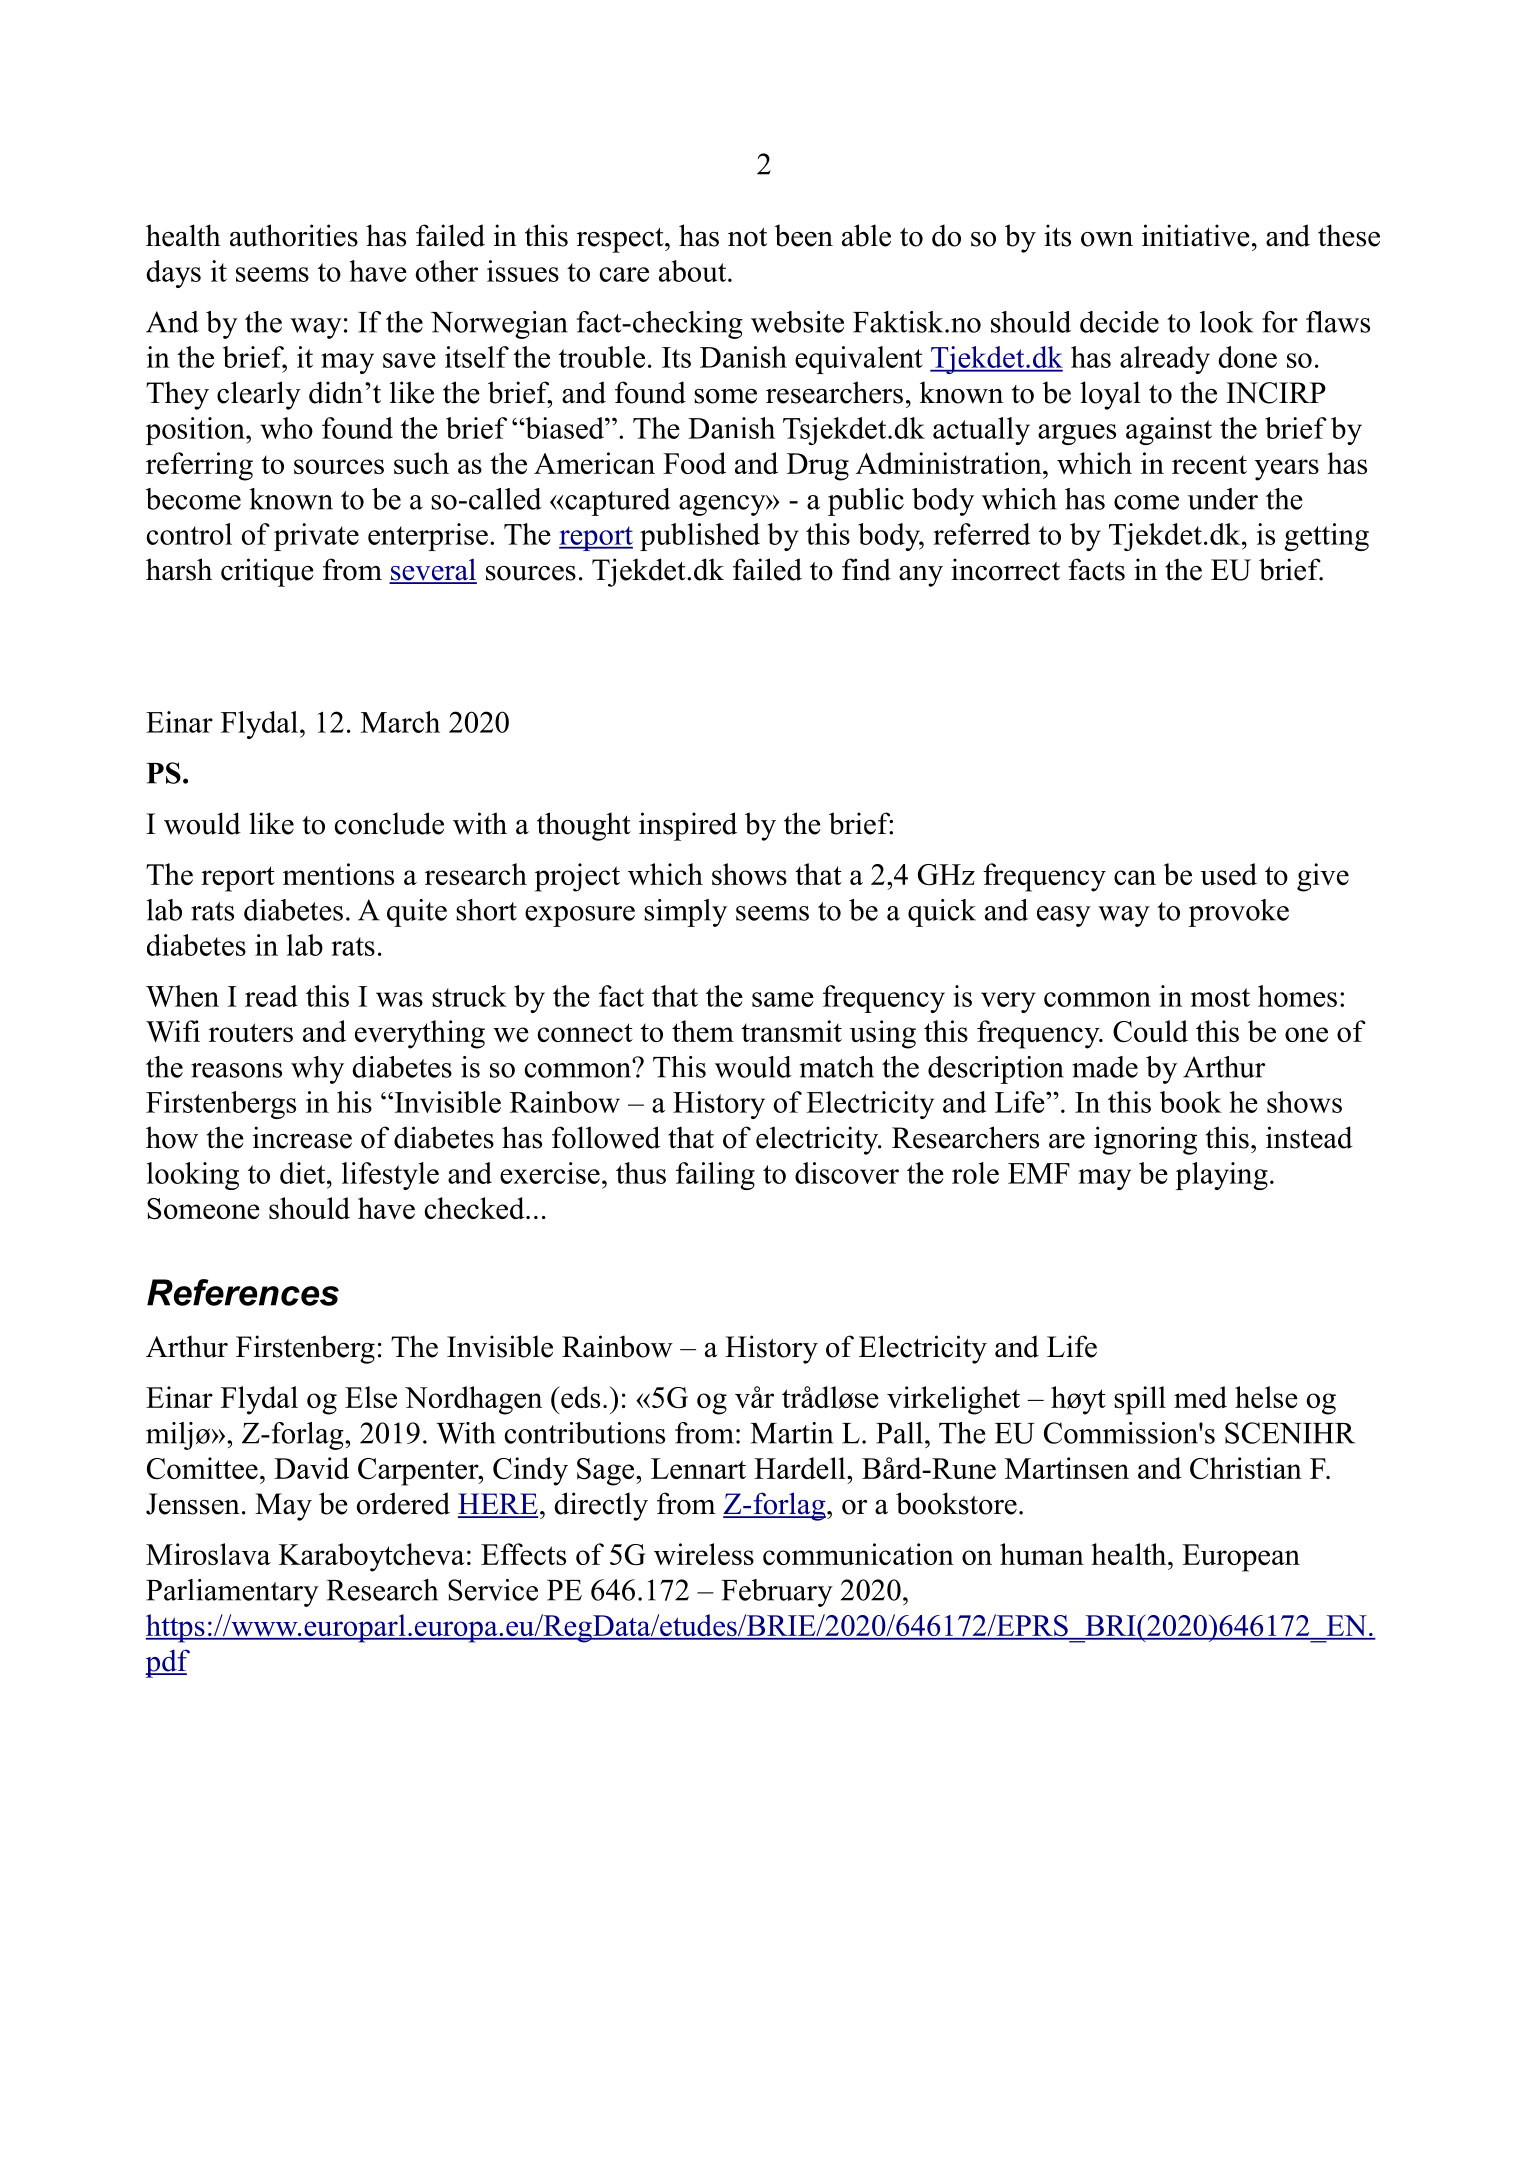 The width and height of the page is (1527, 2160). I want to click on failing, so click(715, 1176).
